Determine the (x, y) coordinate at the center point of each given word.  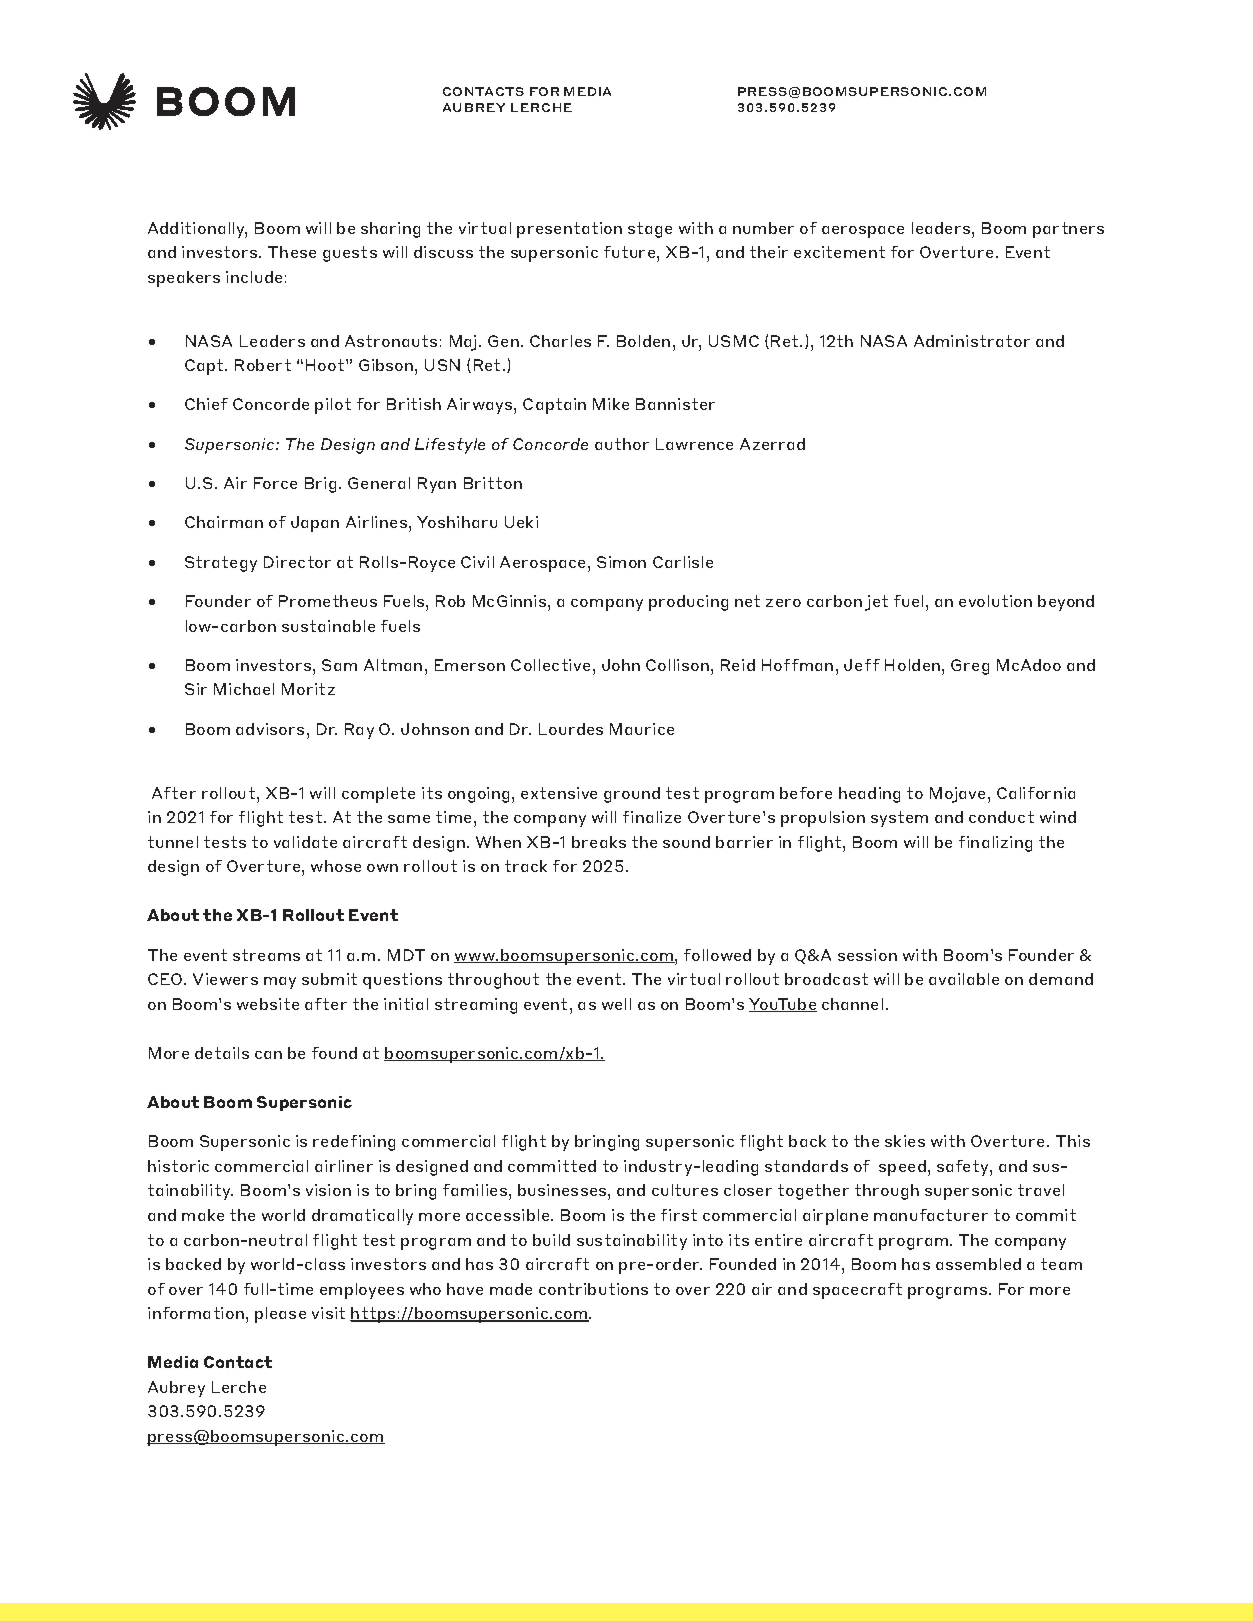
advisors (270, 729)
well (616, 1004)
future (631, 252)
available (964, 979)
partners (1068, 230)
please (280, 1315)
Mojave (957, 795)
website (268, 1004)
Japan (315, 524)
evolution (995, 601)
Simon (621, 562)
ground (632, 795)
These (292, 252)
